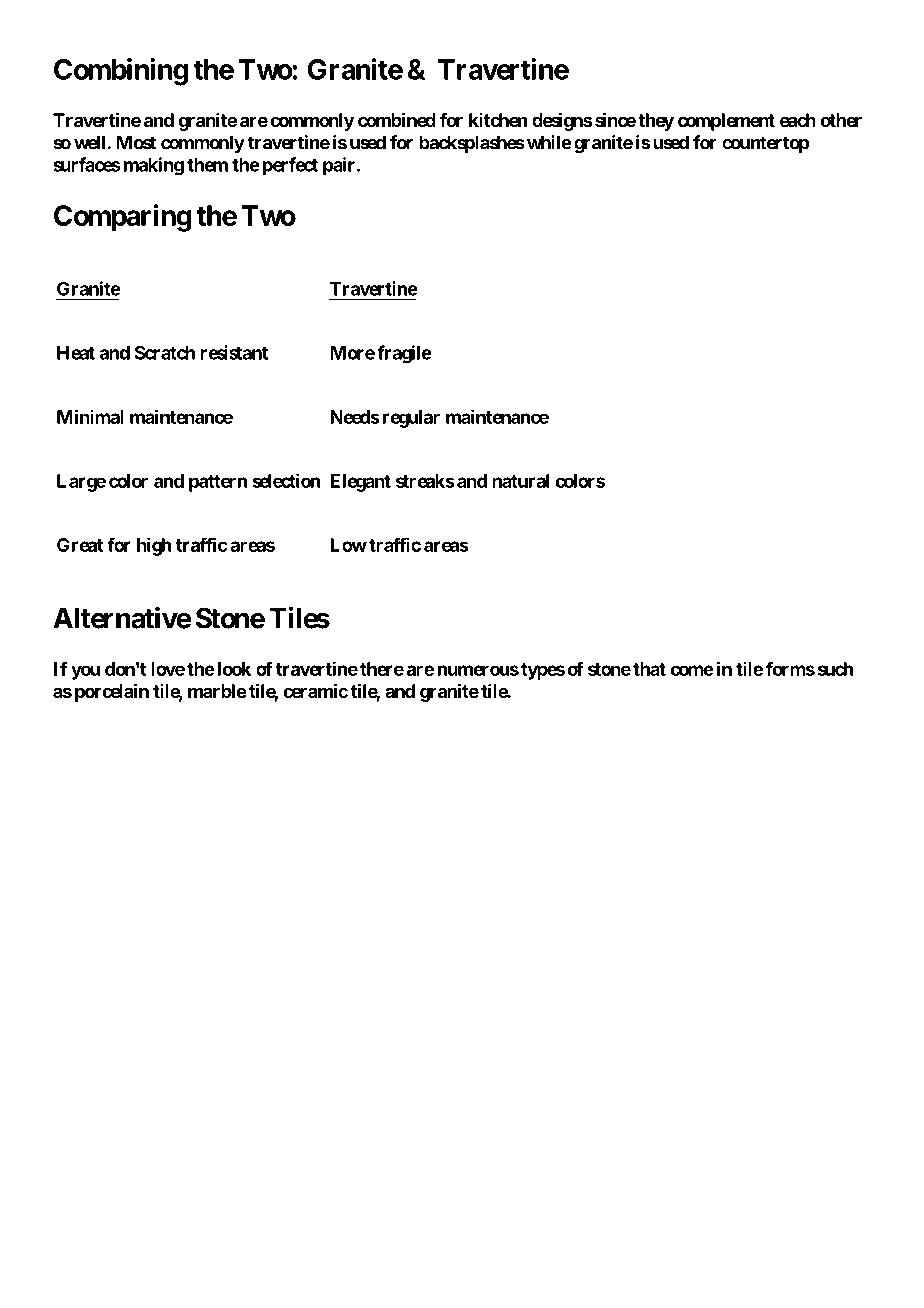  Describe the element at coordinates (765, 144) in the screenshot. I see `countertop` at that location.
